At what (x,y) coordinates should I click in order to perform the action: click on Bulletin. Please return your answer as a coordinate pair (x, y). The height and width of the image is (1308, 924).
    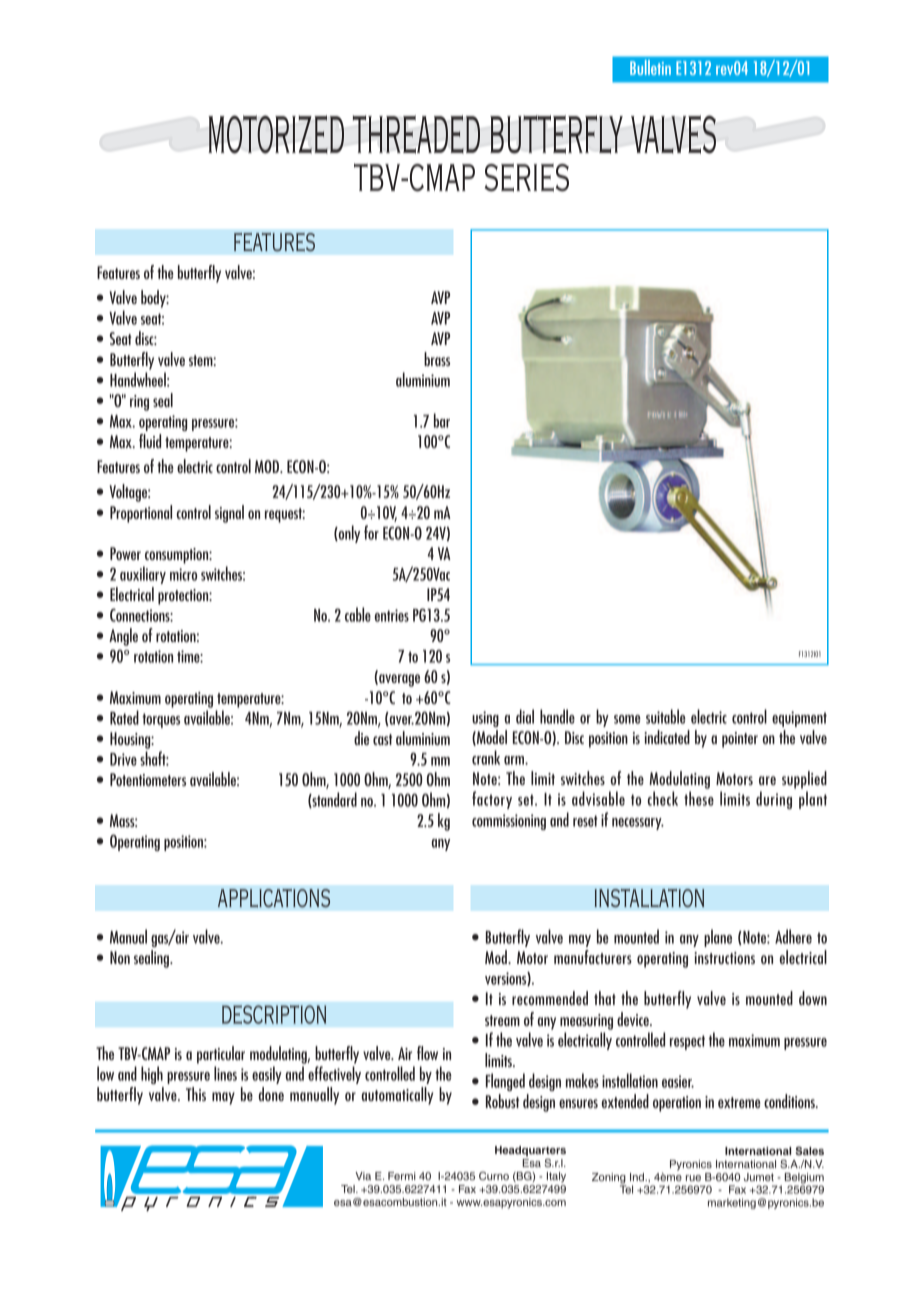
    Looking at the image, I should click on (650, 67).
